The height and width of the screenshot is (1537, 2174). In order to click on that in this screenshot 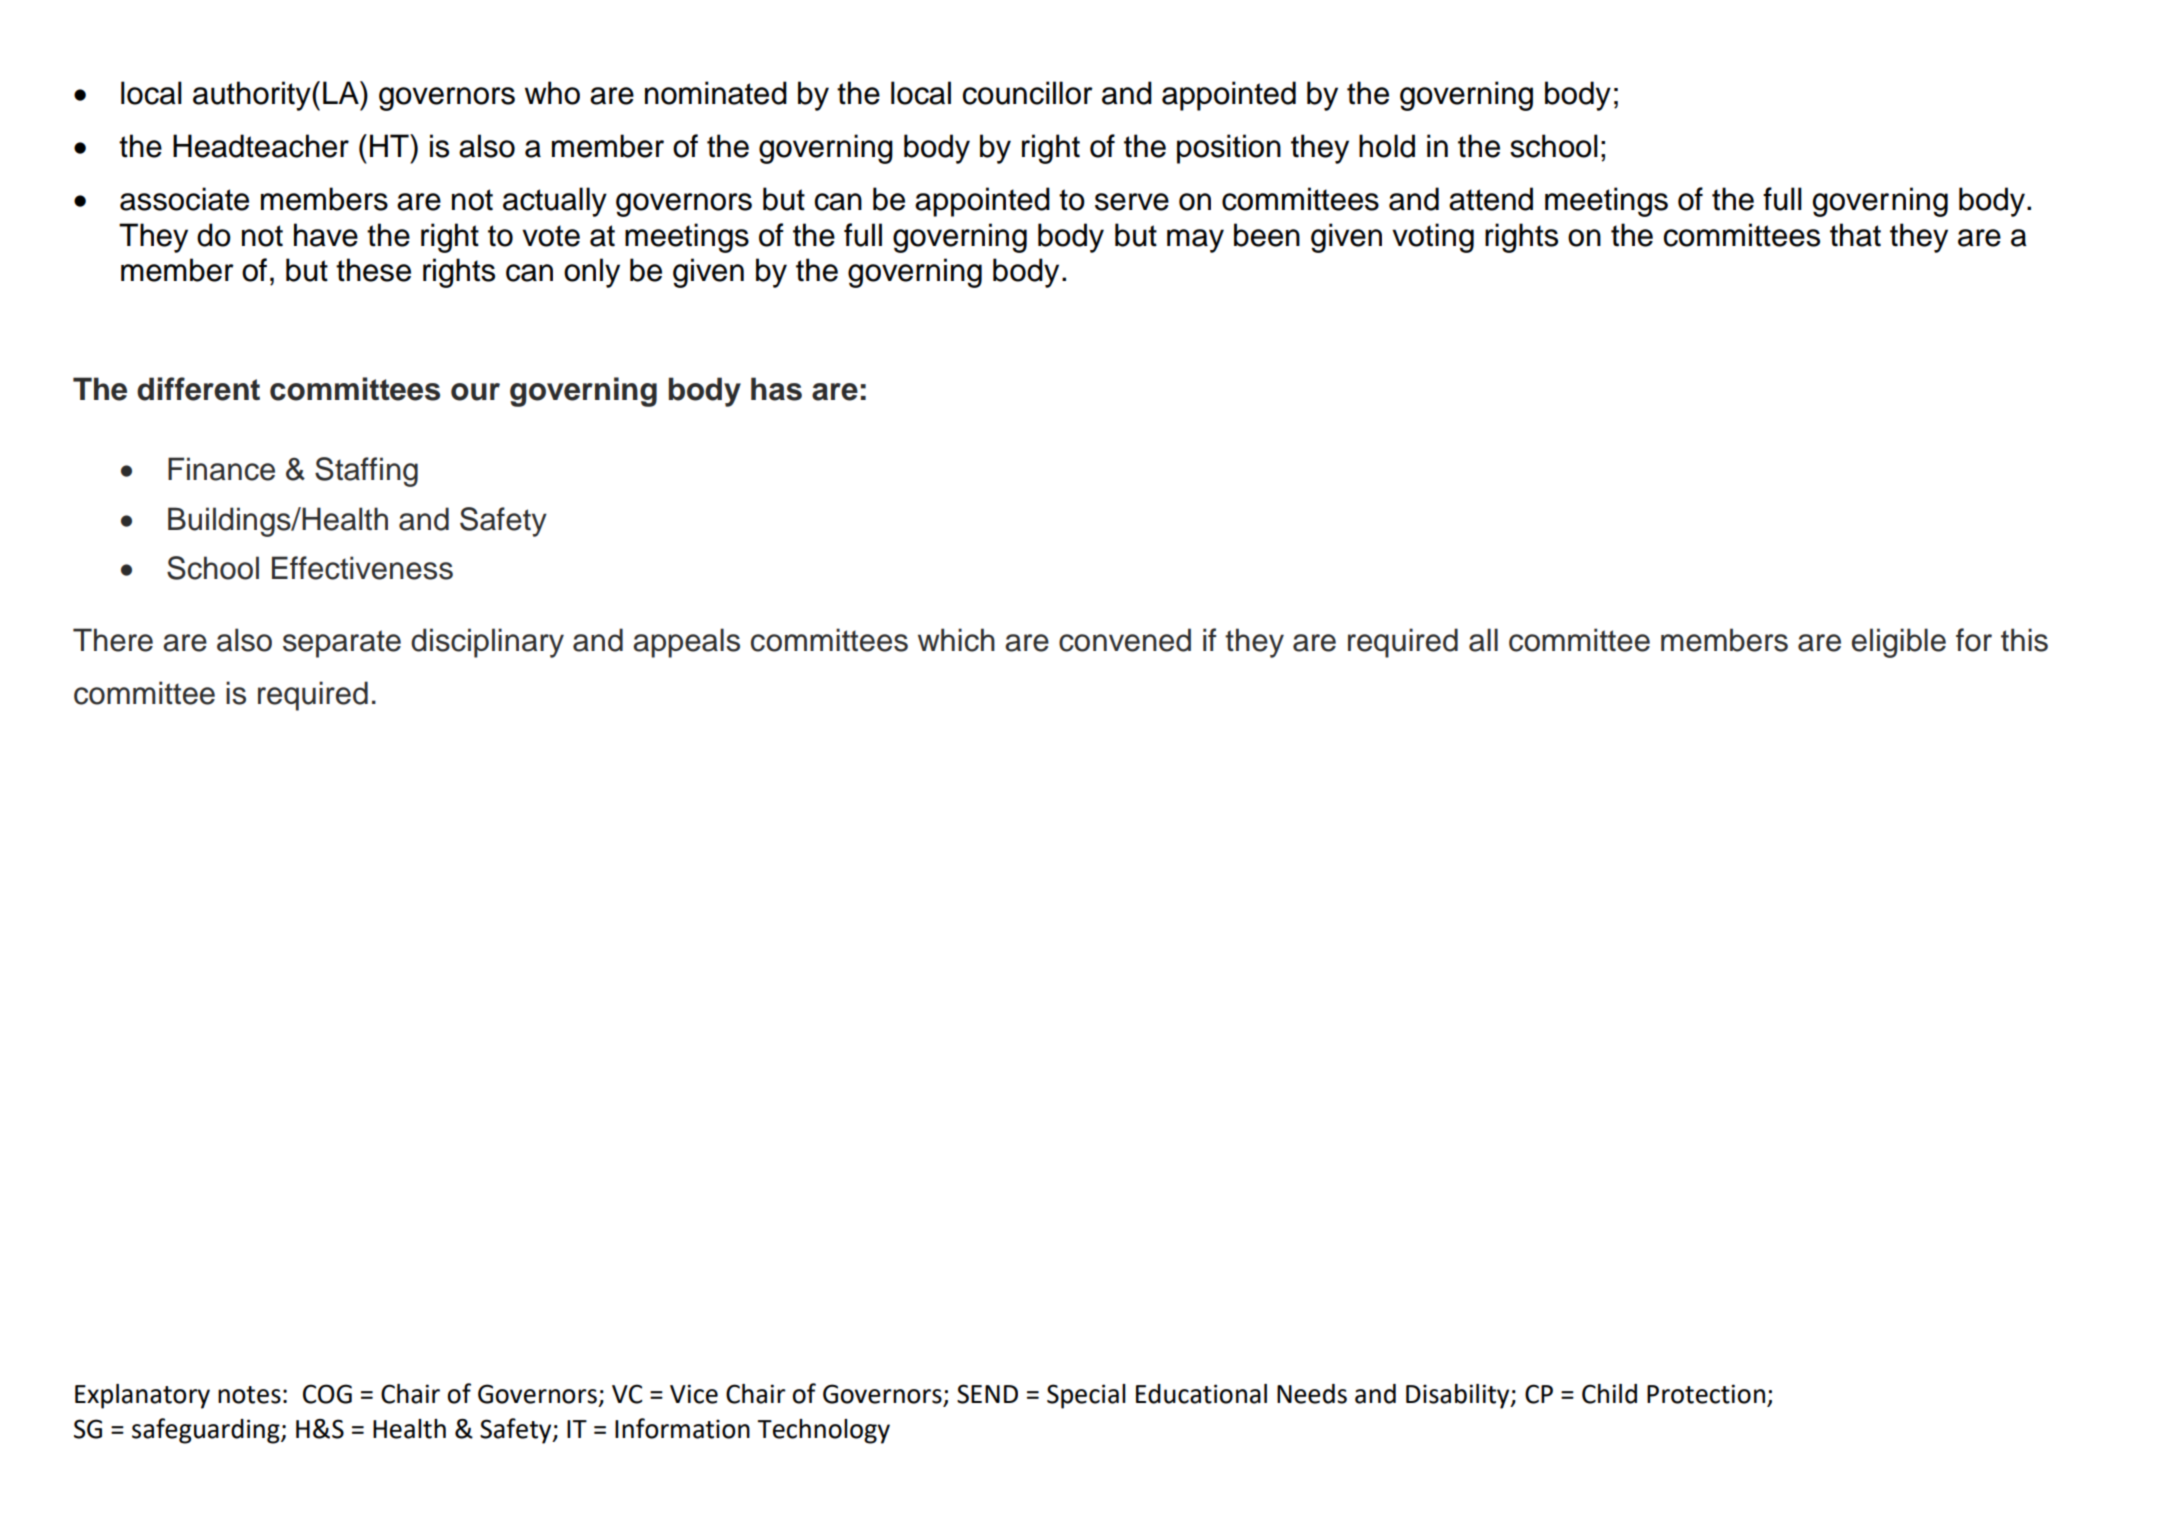, I will do `click(1855, 235)`.
